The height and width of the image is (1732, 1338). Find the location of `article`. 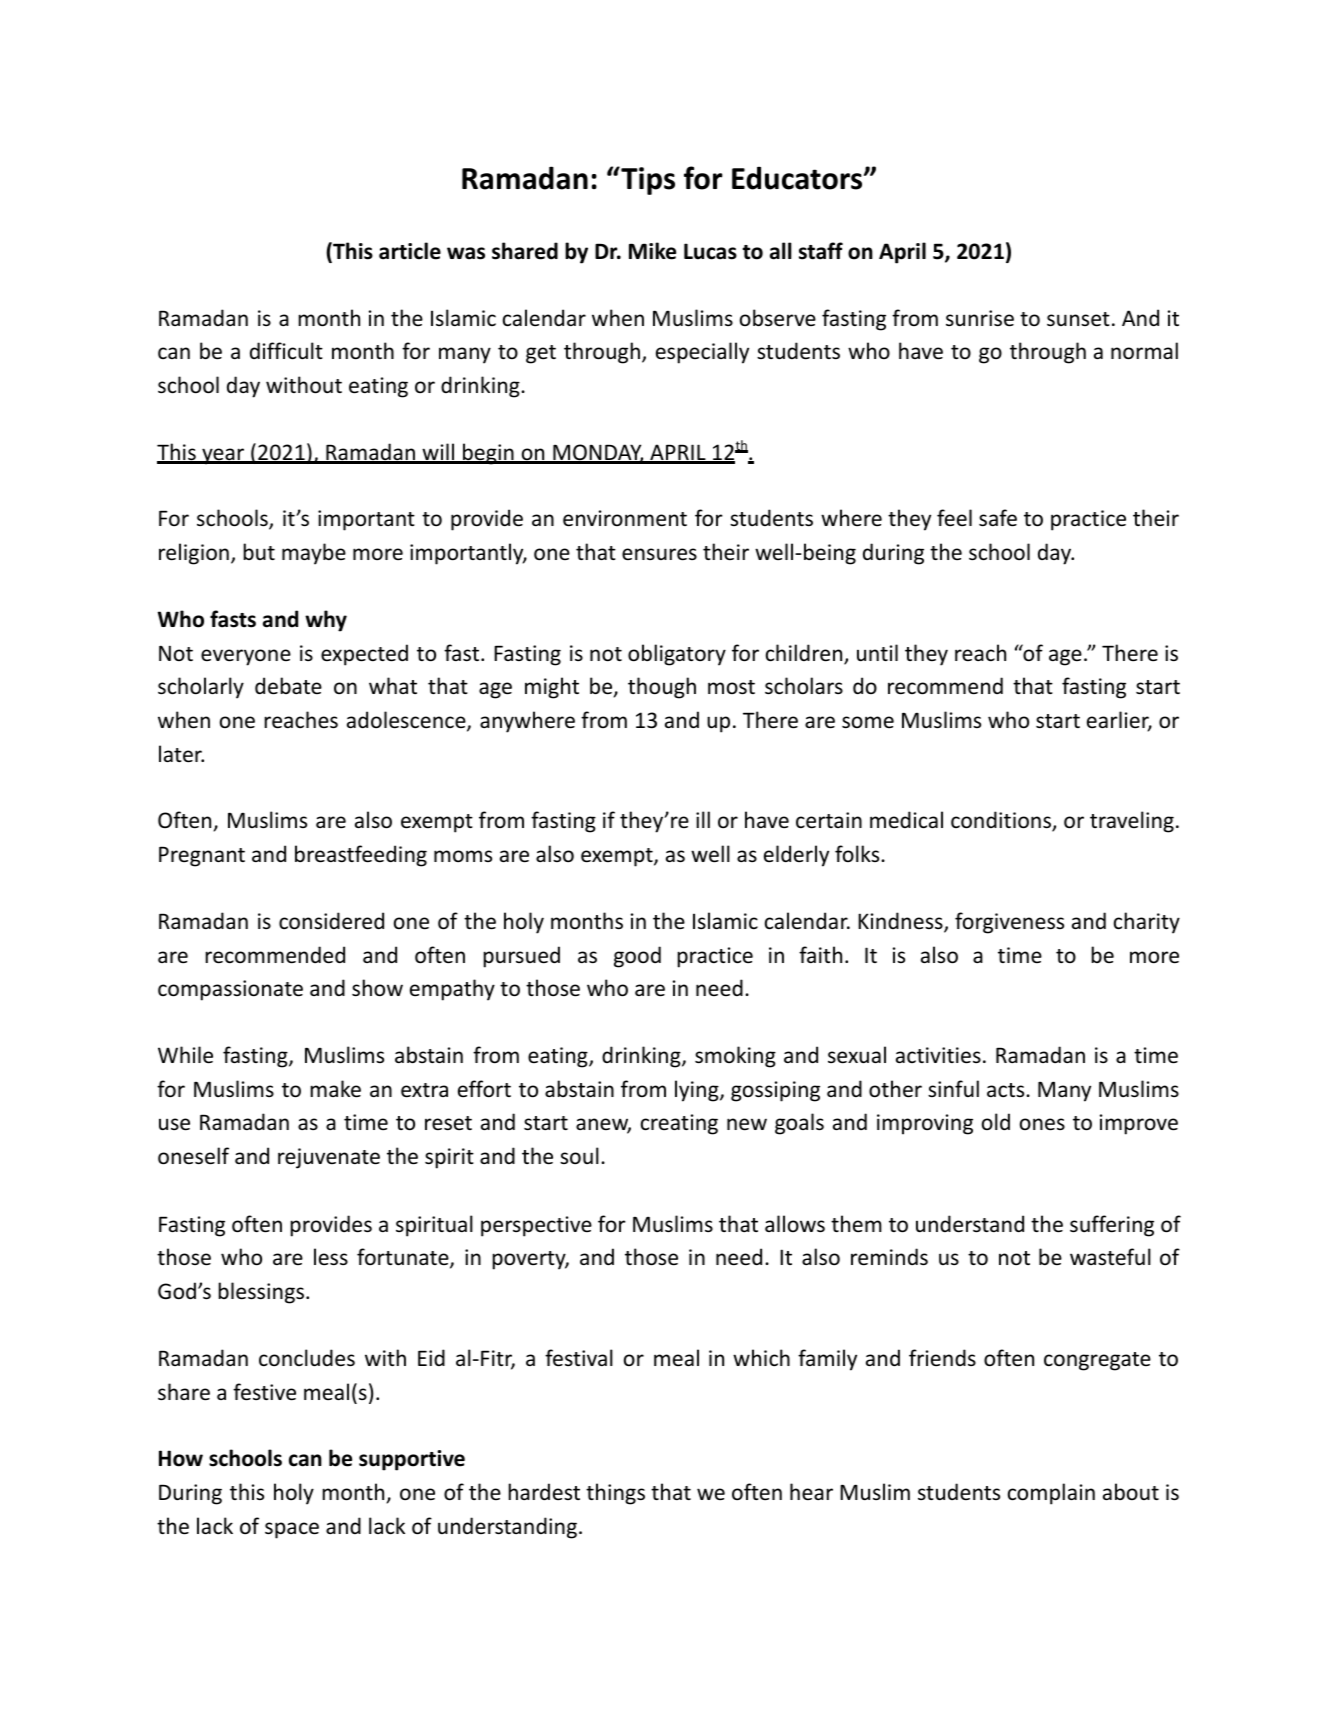

article is located at coordinates (410, 251).
